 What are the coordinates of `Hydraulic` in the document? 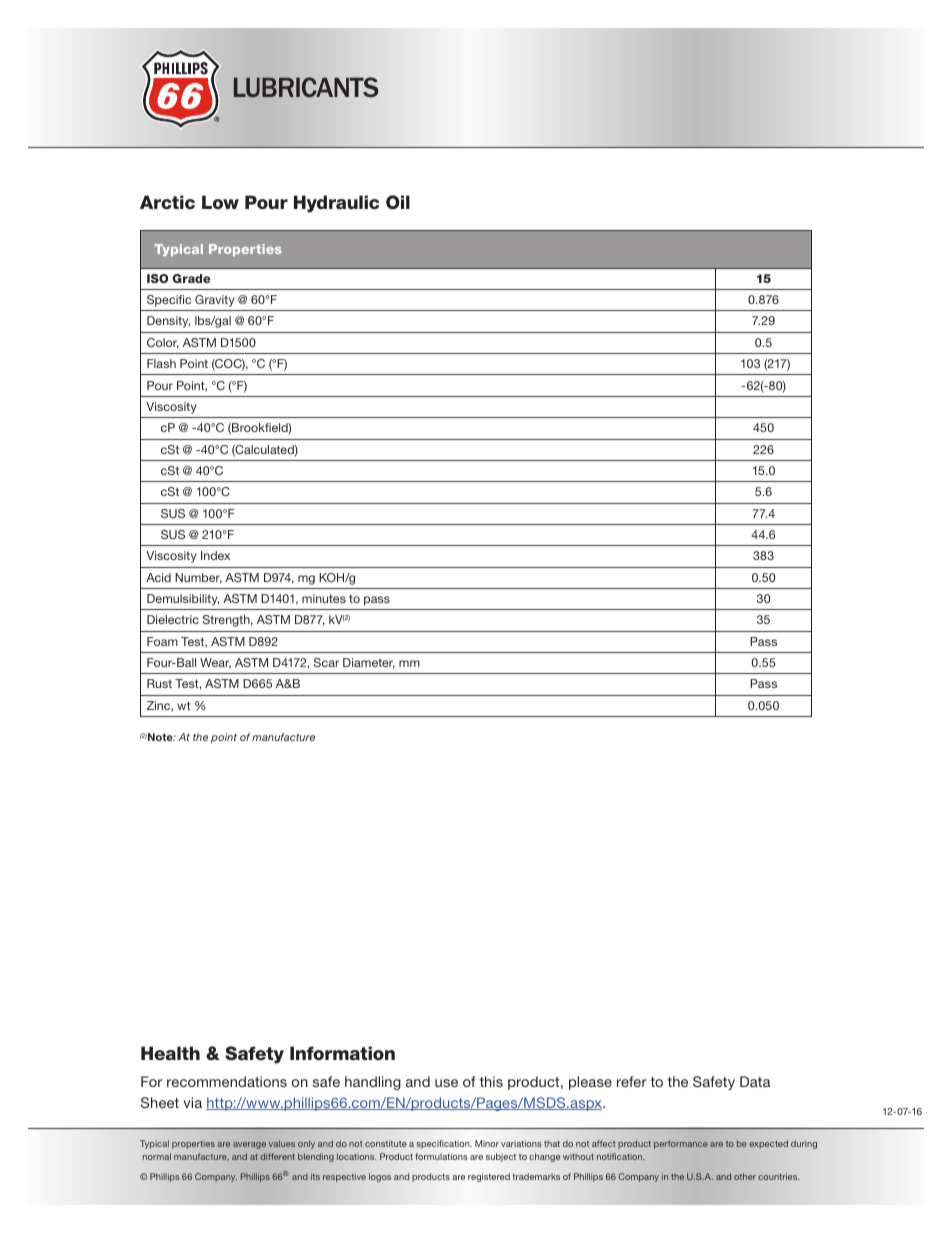 It's located at (336, 204).
